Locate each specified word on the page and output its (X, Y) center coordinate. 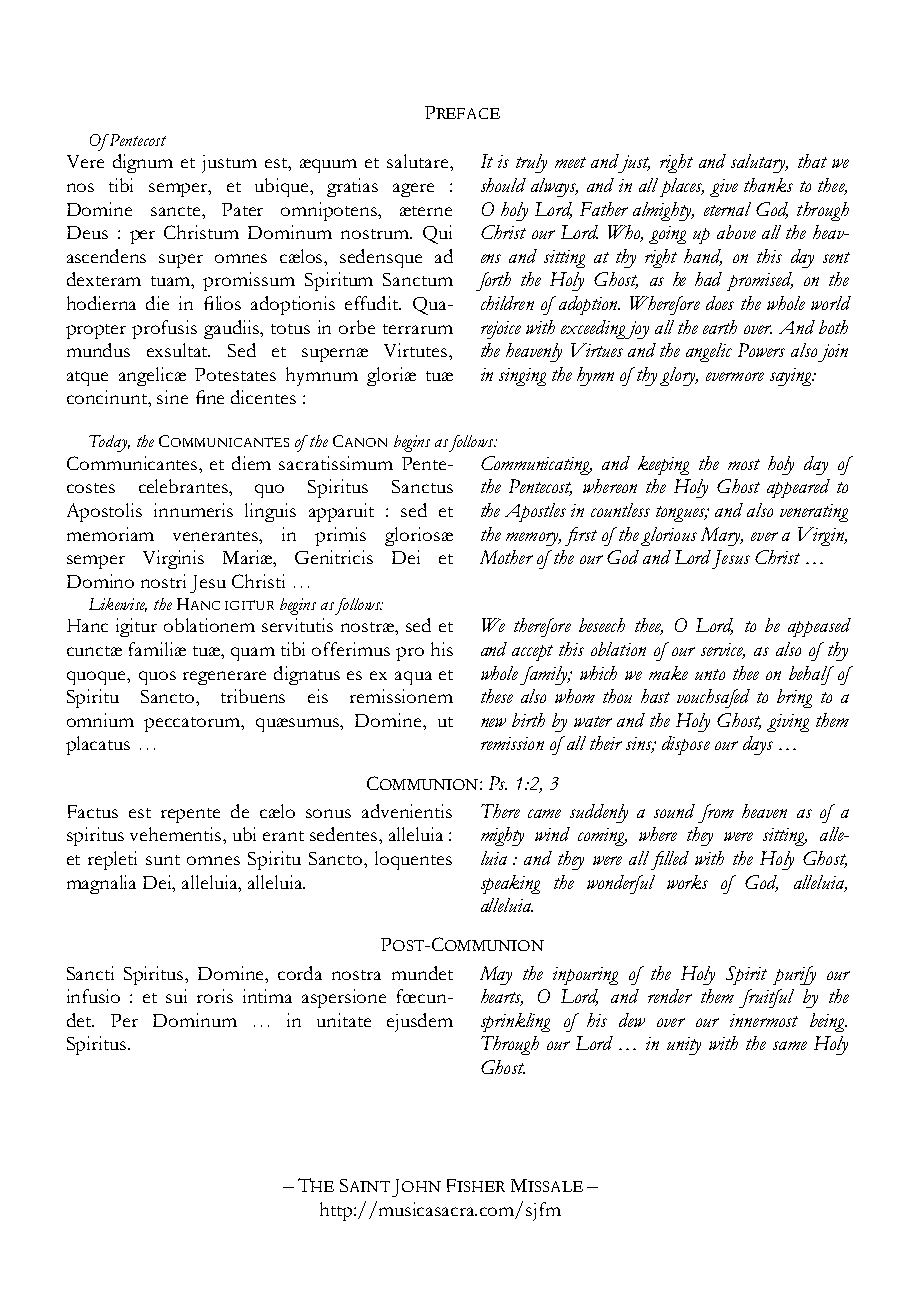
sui (176, 996)
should (503, 185)
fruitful (766, 998)
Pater (242, 209)
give (724, 188)
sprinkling (515, 1022)
